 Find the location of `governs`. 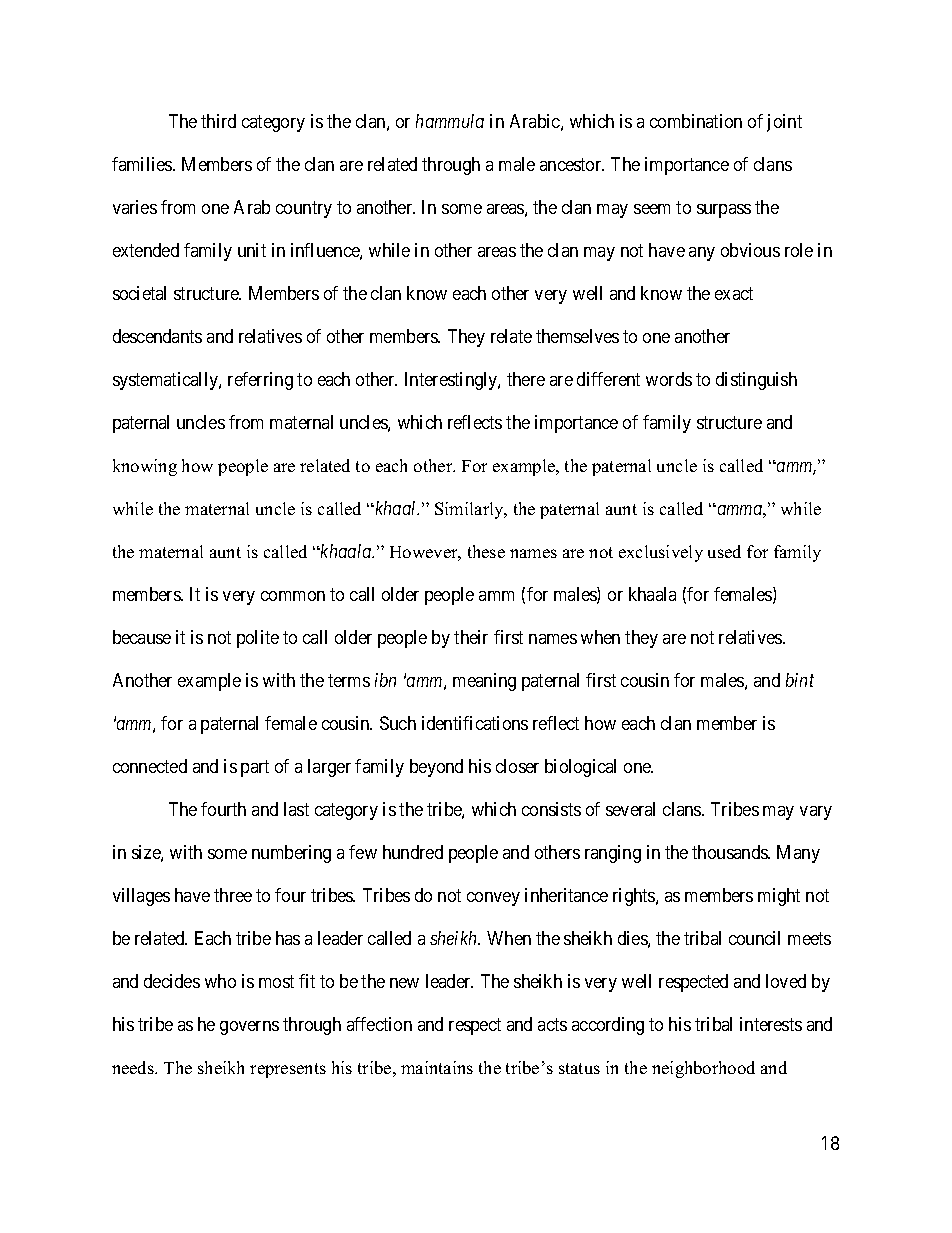

governs is located at coordinates (249, 1028).
